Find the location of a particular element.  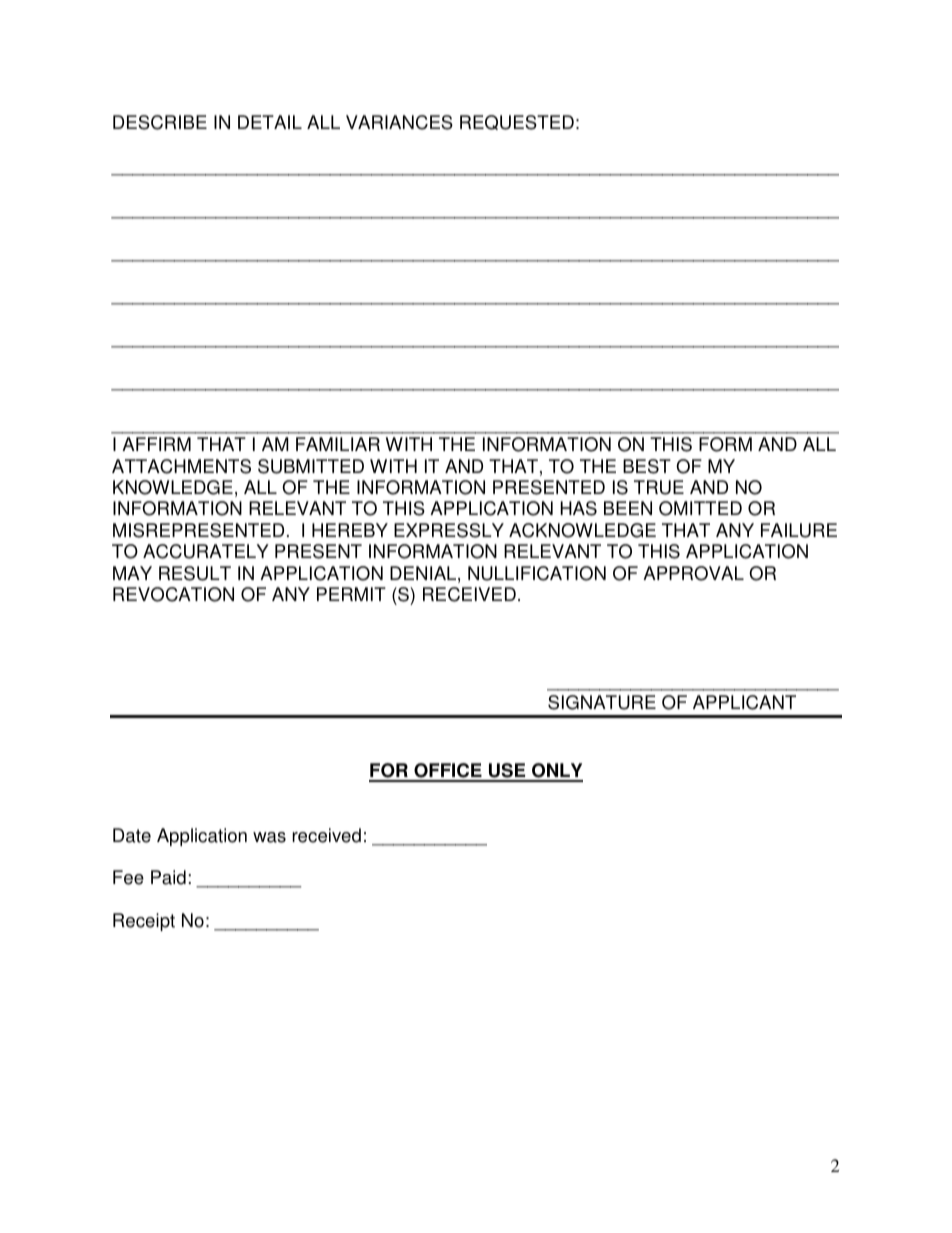

Paid is located at coordinates (168, 877).
